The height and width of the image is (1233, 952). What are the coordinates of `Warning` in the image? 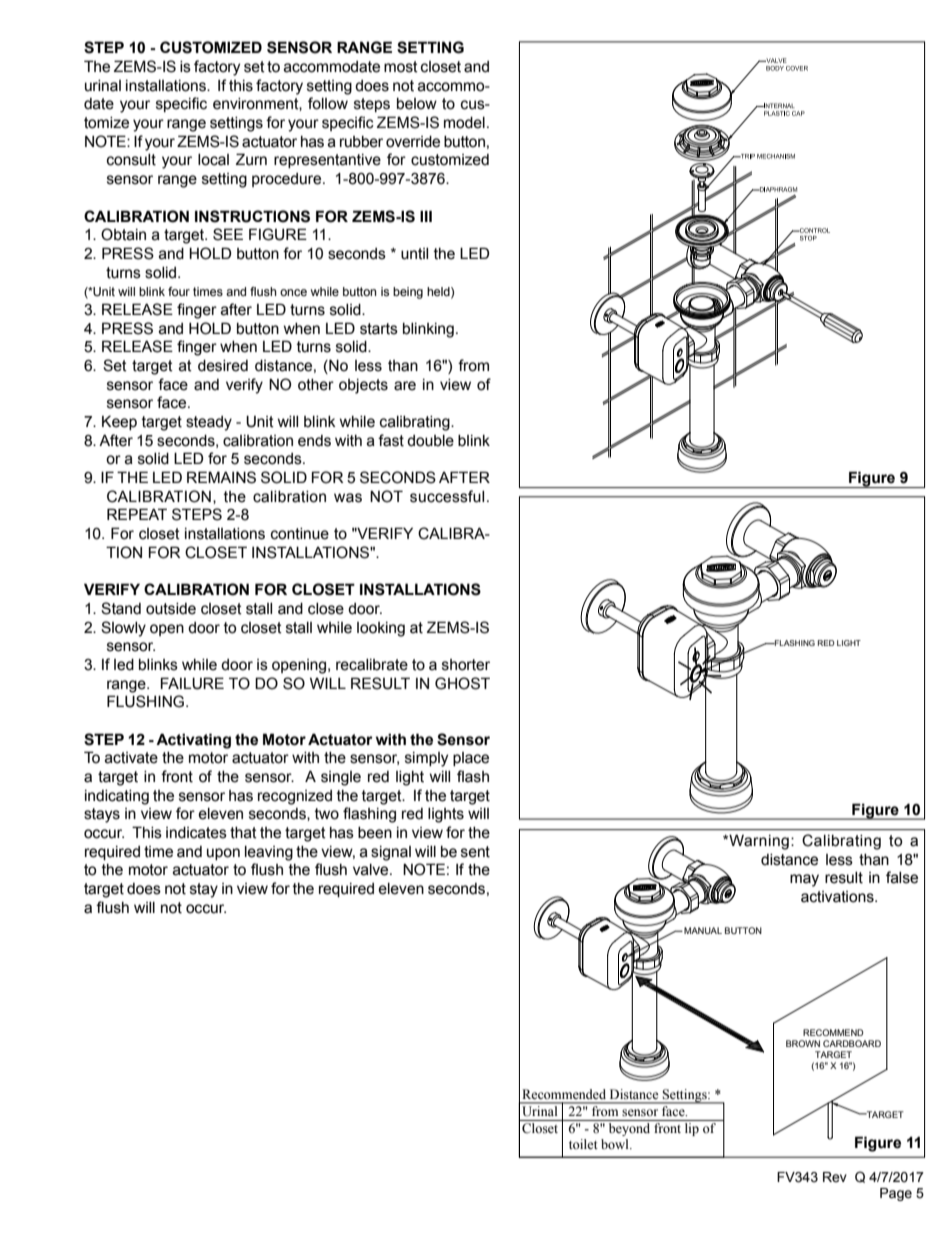 It's located at (758, 842).
